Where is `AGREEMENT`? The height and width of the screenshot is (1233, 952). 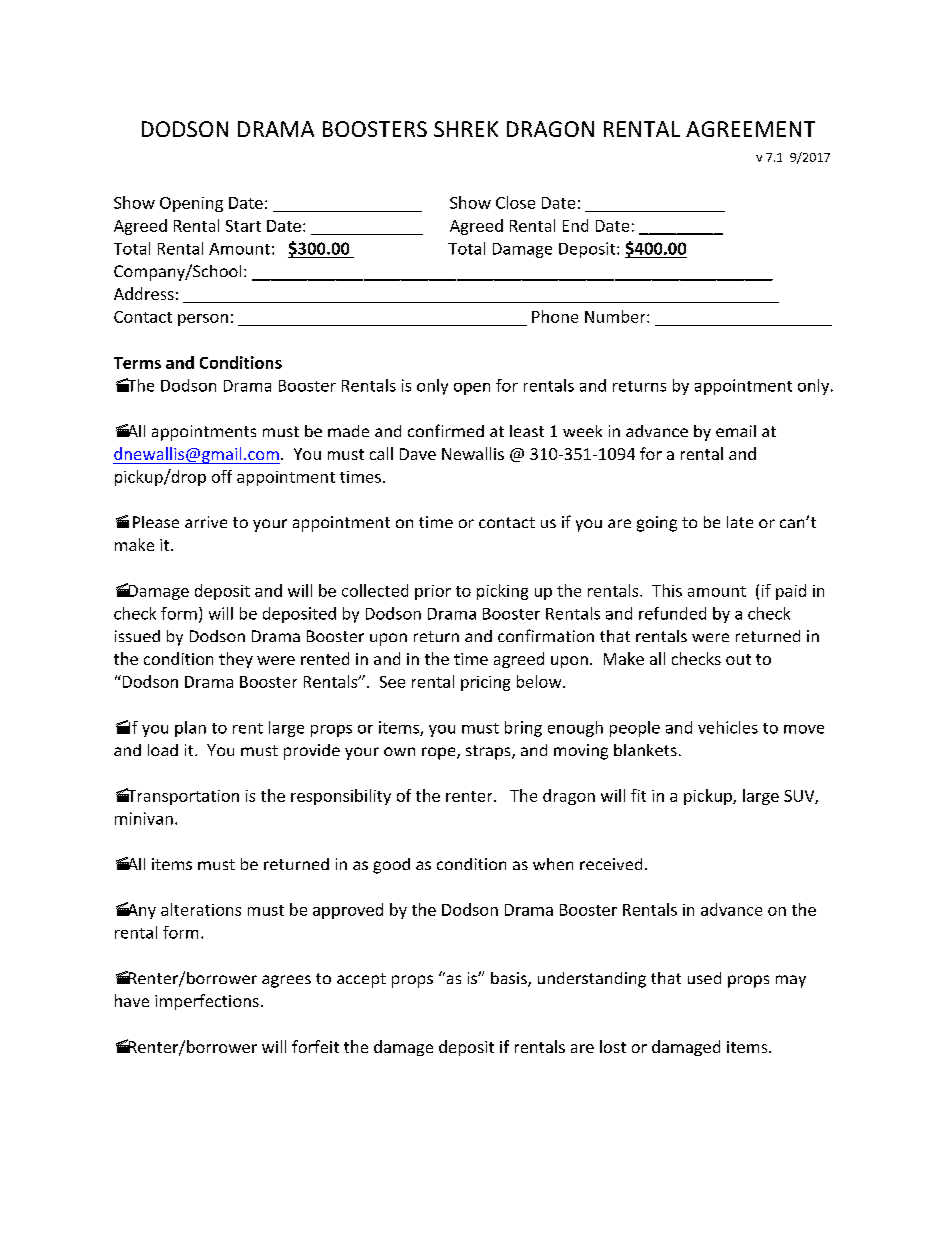
AGREEMENT is located at coordinates (750, 129).
